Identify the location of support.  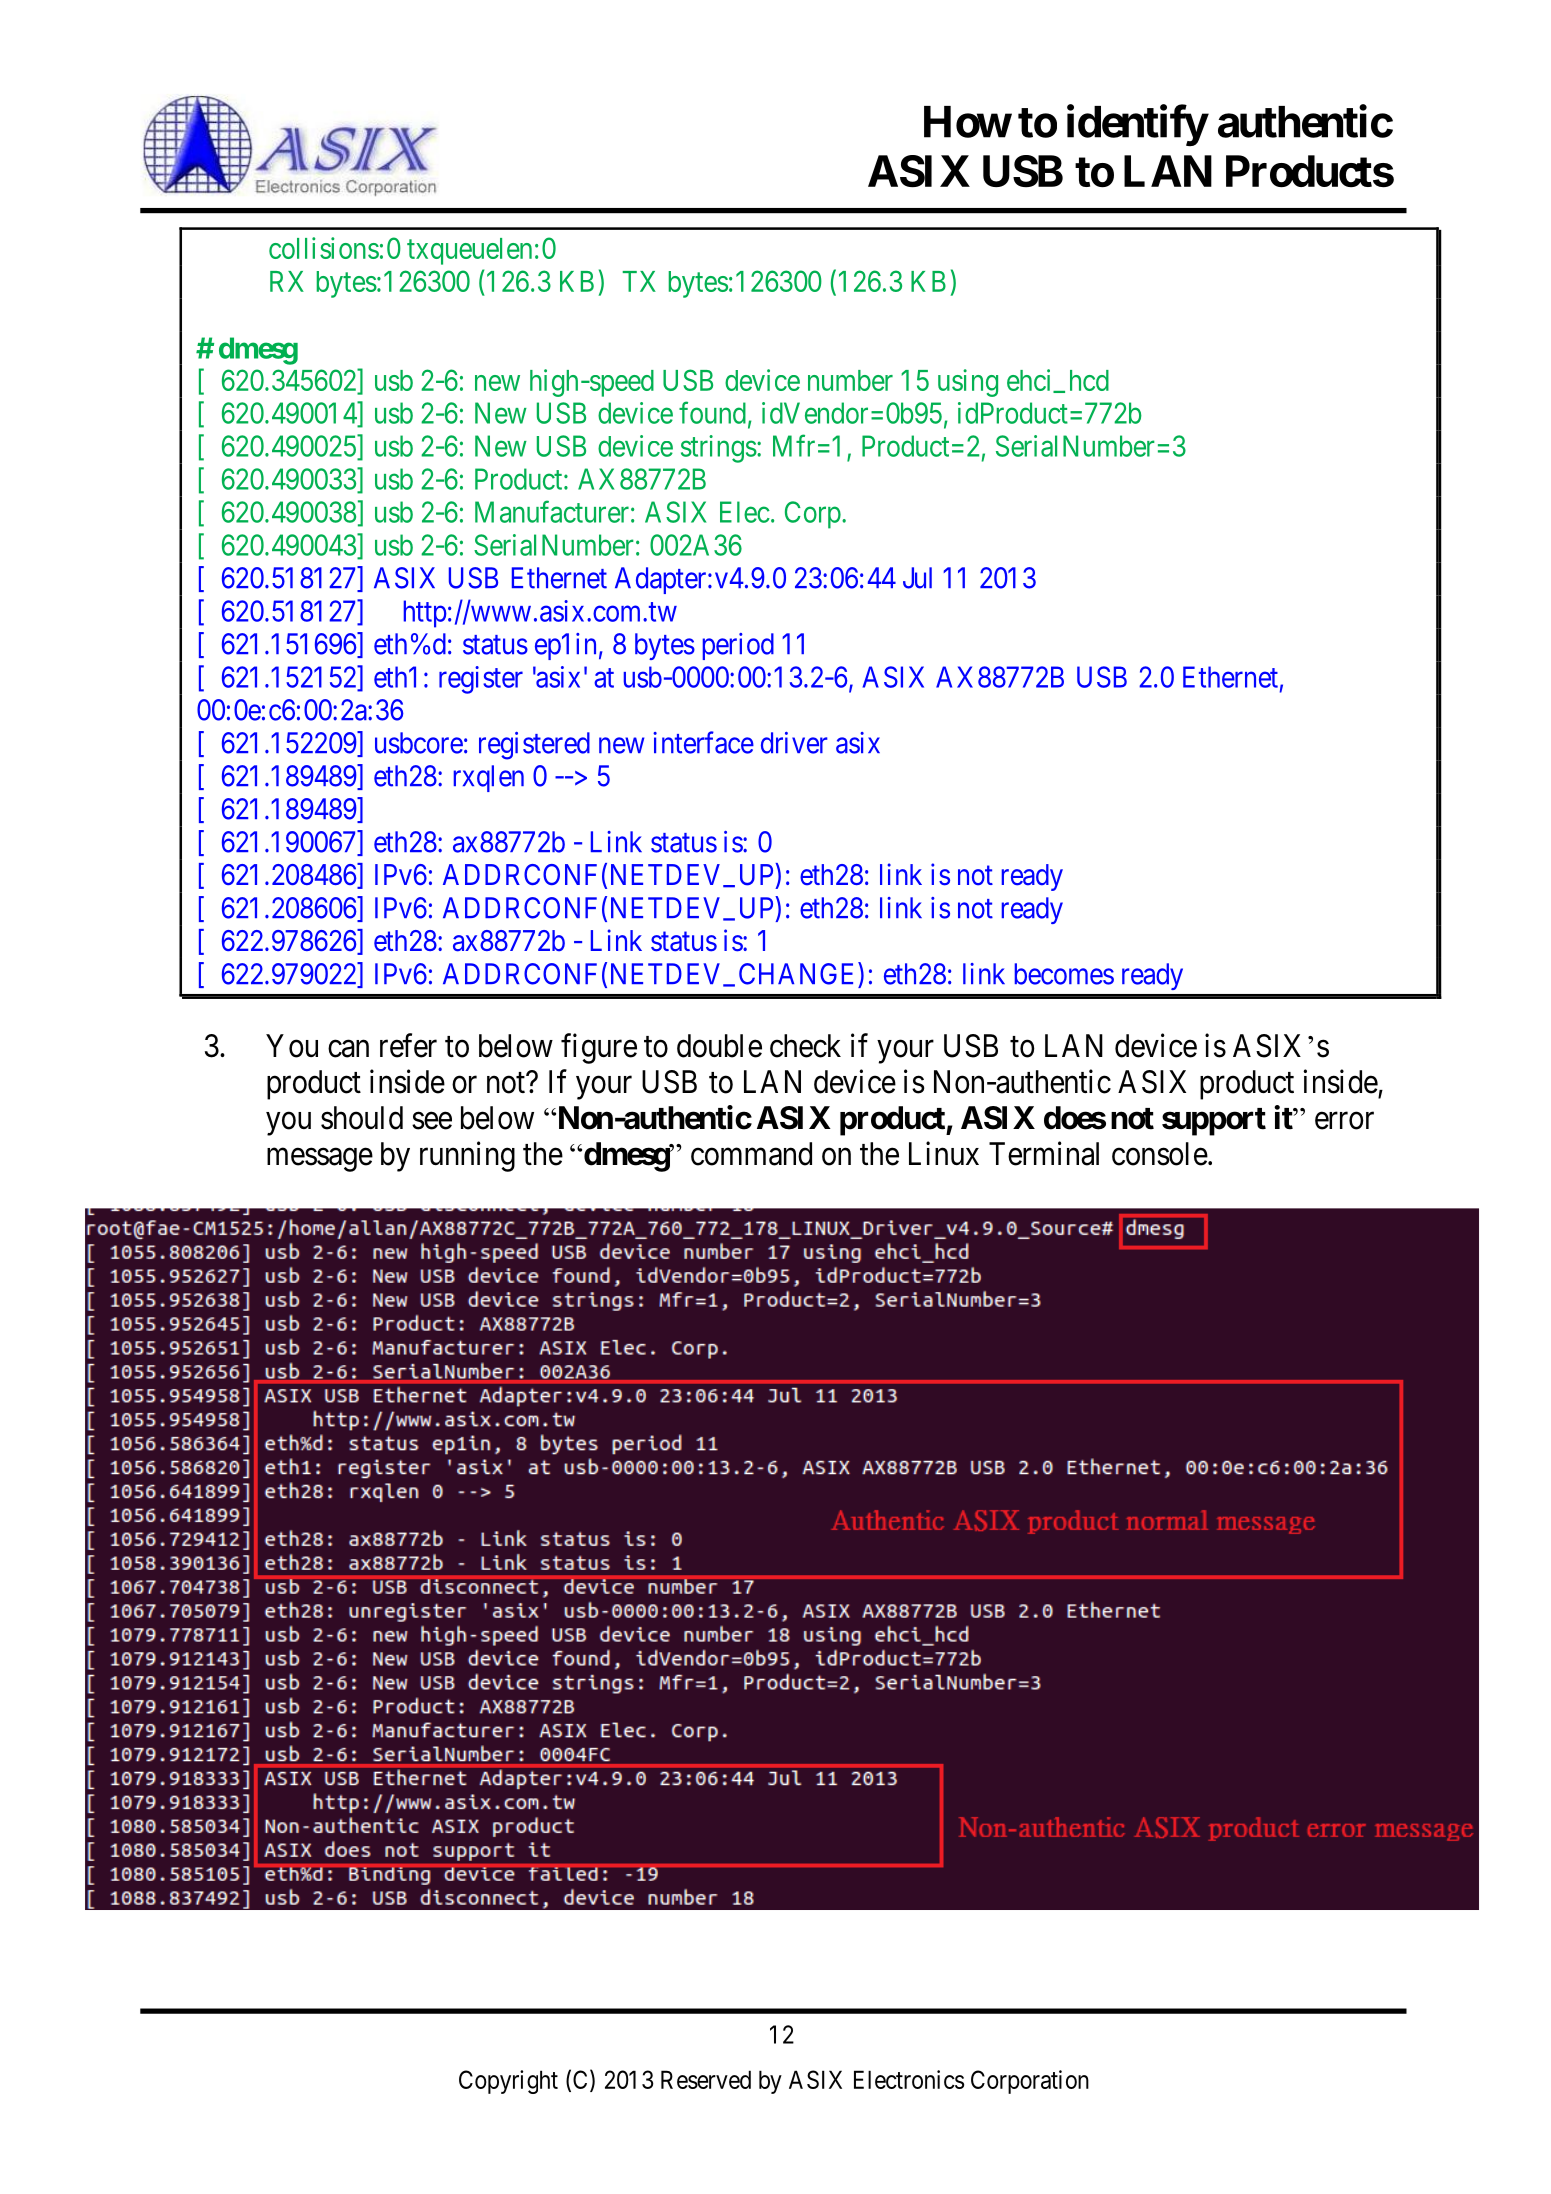
(1214, 1122).
